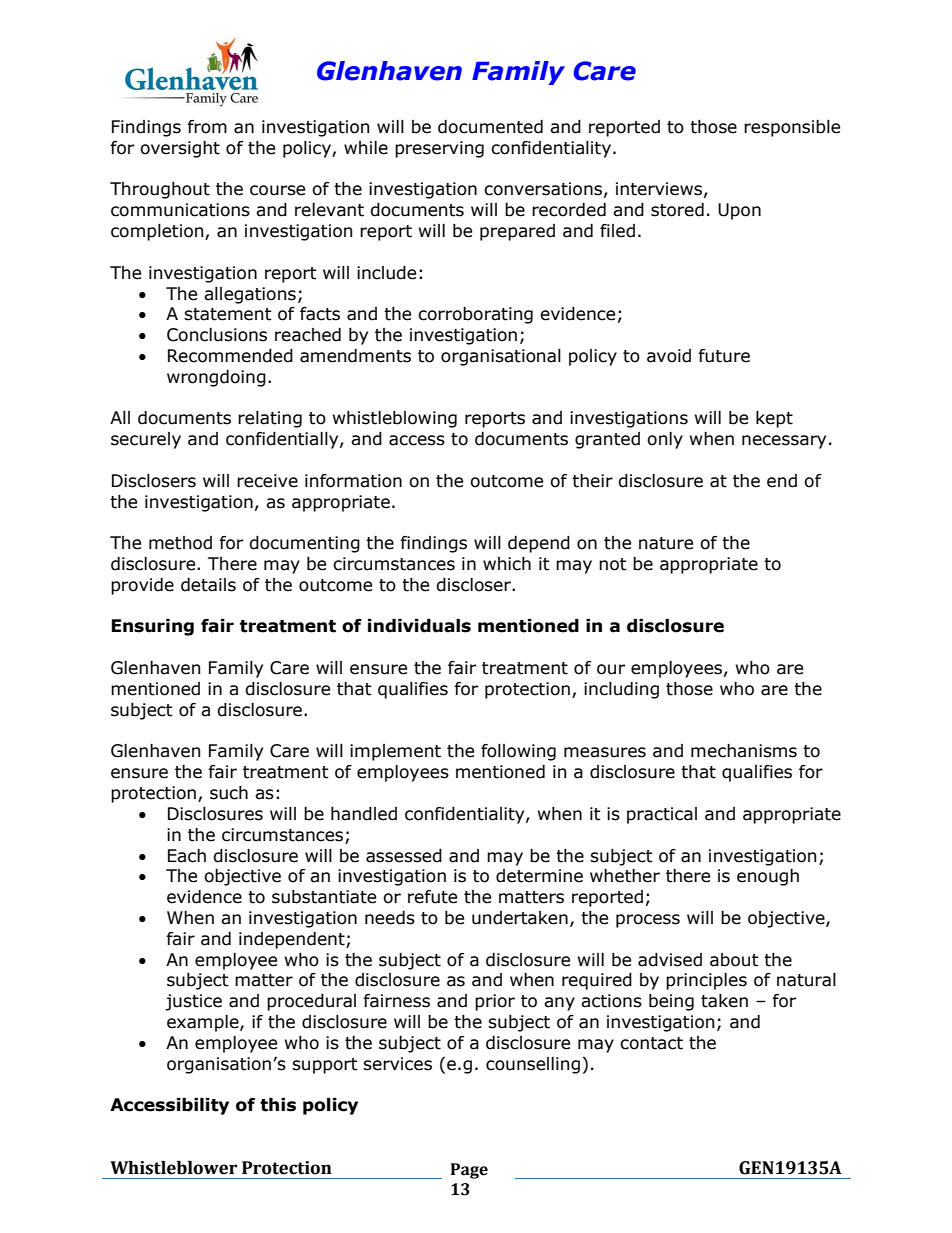  I want to click on mechanisms, so click(744, 751).
